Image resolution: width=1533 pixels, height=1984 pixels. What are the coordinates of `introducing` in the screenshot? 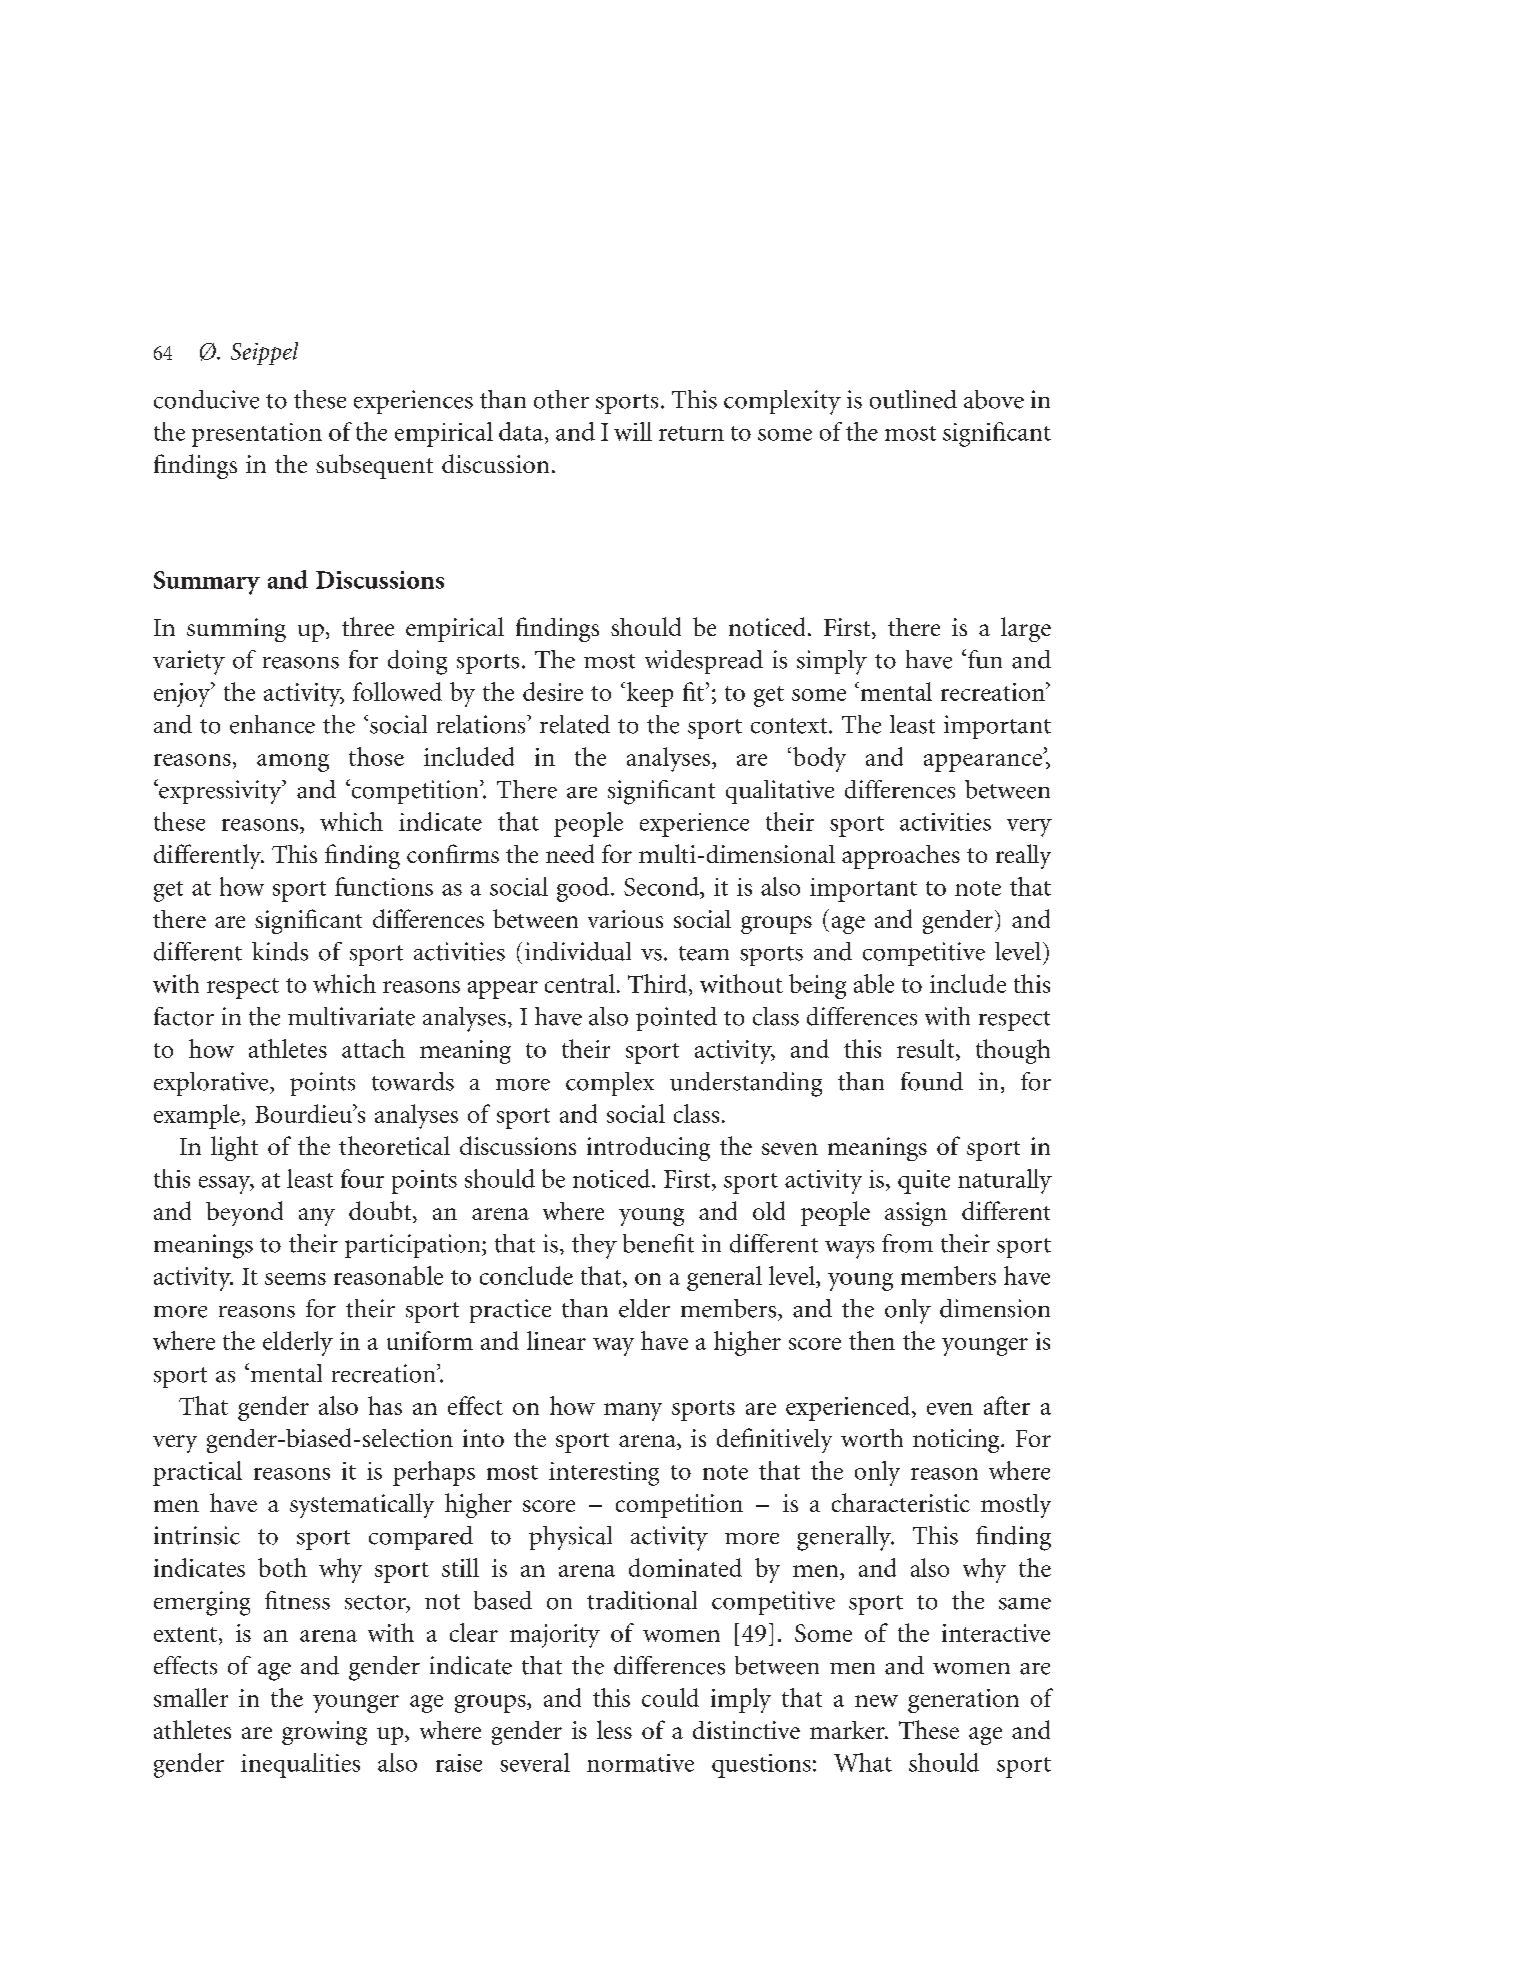 It's located at (648, 1149).
